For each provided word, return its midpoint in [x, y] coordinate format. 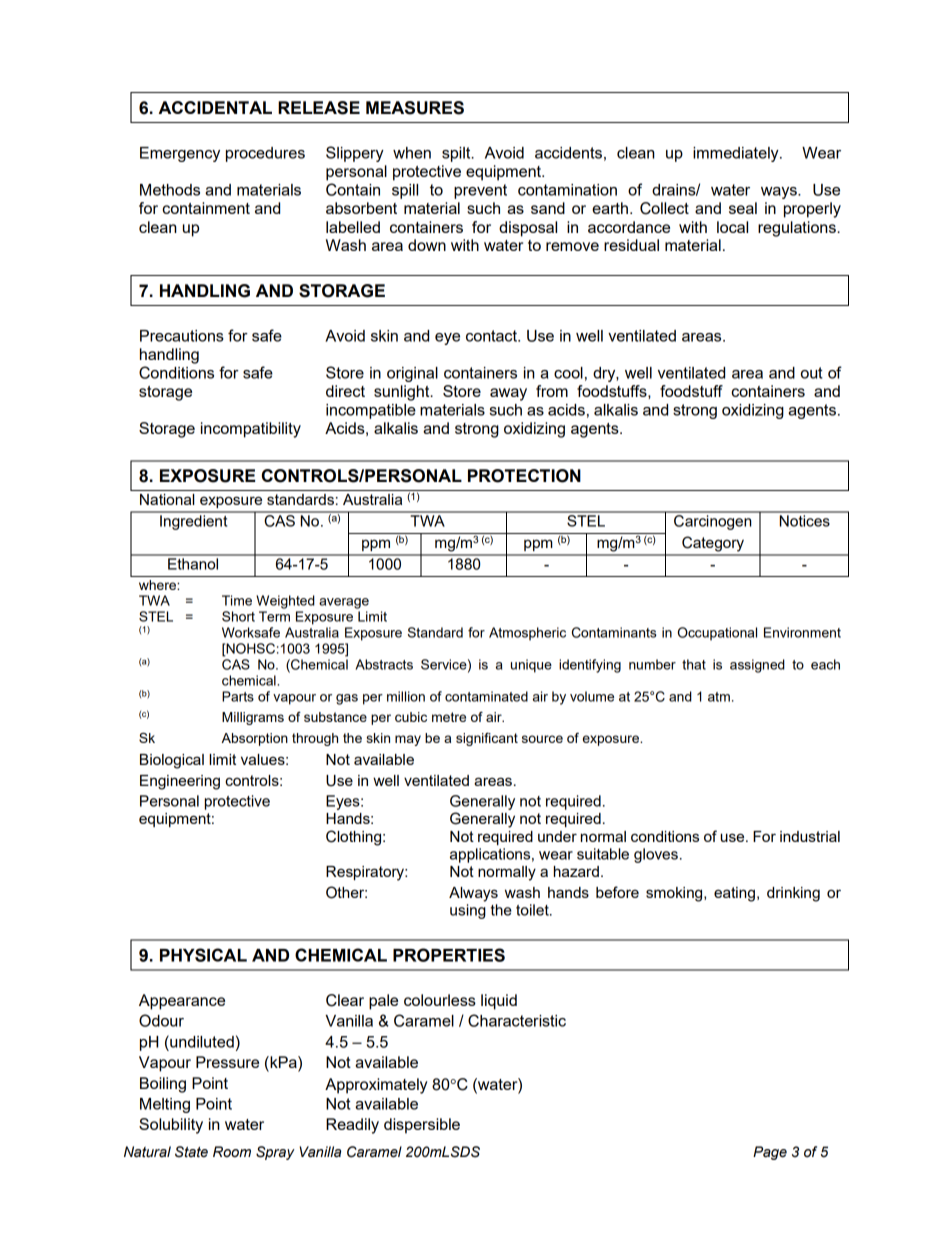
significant [487, 739]
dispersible [422, 1126]
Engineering [180, 782]
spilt [457, 154]
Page [770, 1153]
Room [232, 1152]
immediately [737, 154]
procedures [265, 154]
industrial [810, 836]
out [812, 373]
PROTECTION [524, 476]
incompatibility [251, 430]
